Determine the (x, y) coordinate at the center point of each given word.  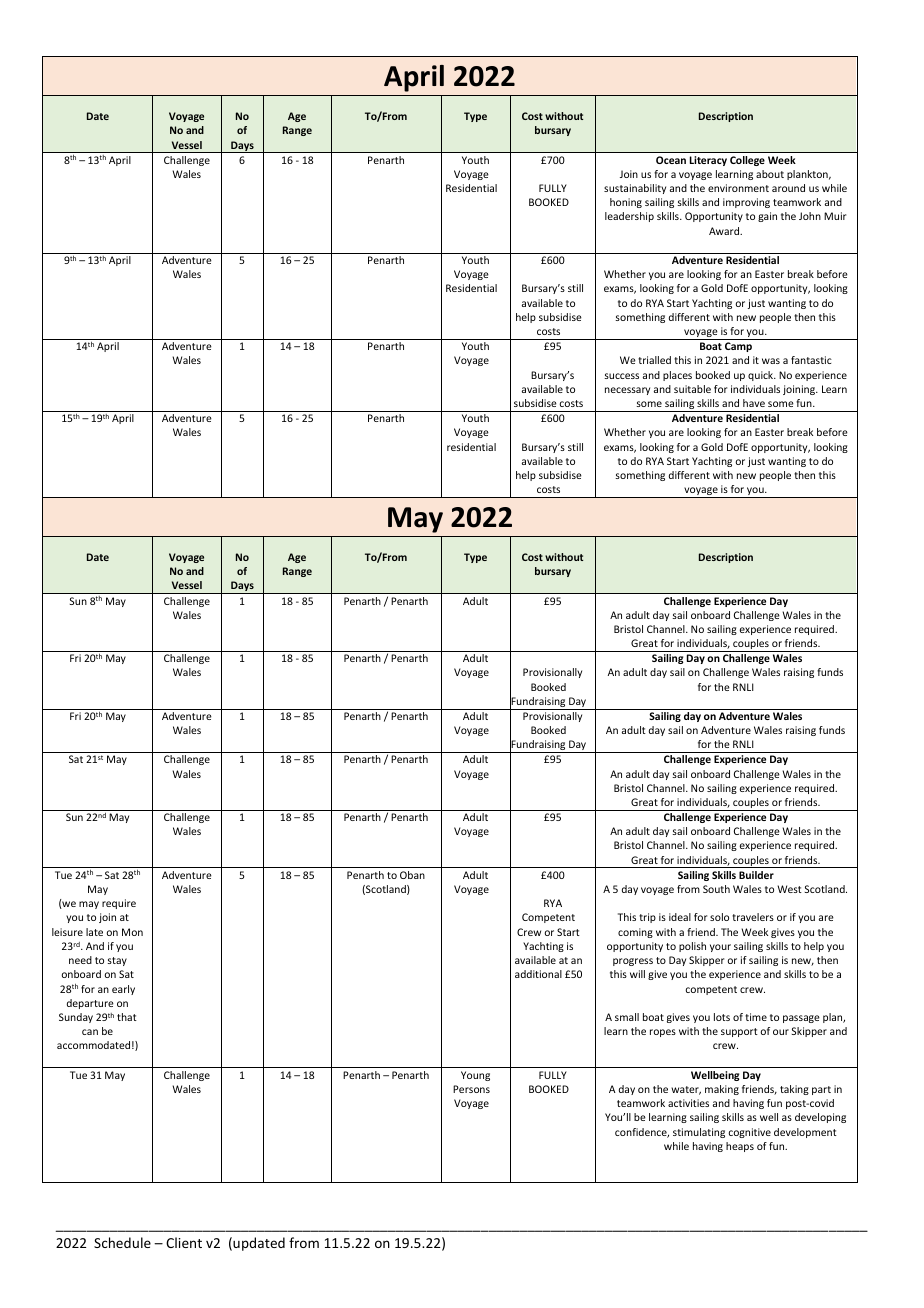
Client (184, 1242)
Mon (132, 932)
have (754, 403)
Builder (756, 875)
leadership (629, 217)
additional (538, 974)
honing (626, 203)
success (621, 376)
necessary (627, 391)
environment (738, 188)
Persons (471, 1089)
